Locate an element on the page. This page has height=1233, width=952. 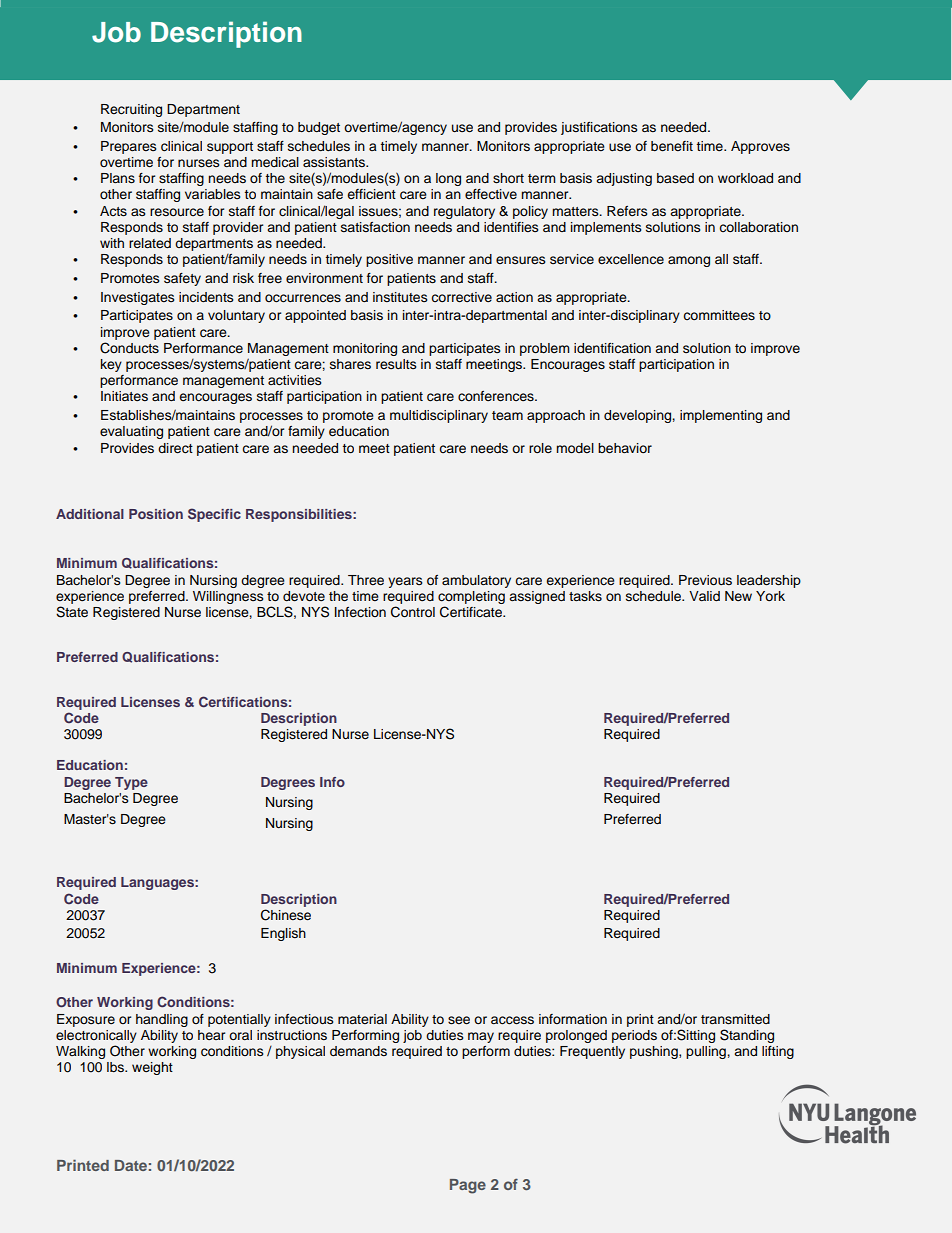
Prepares is located at coordinates (129, 147).
